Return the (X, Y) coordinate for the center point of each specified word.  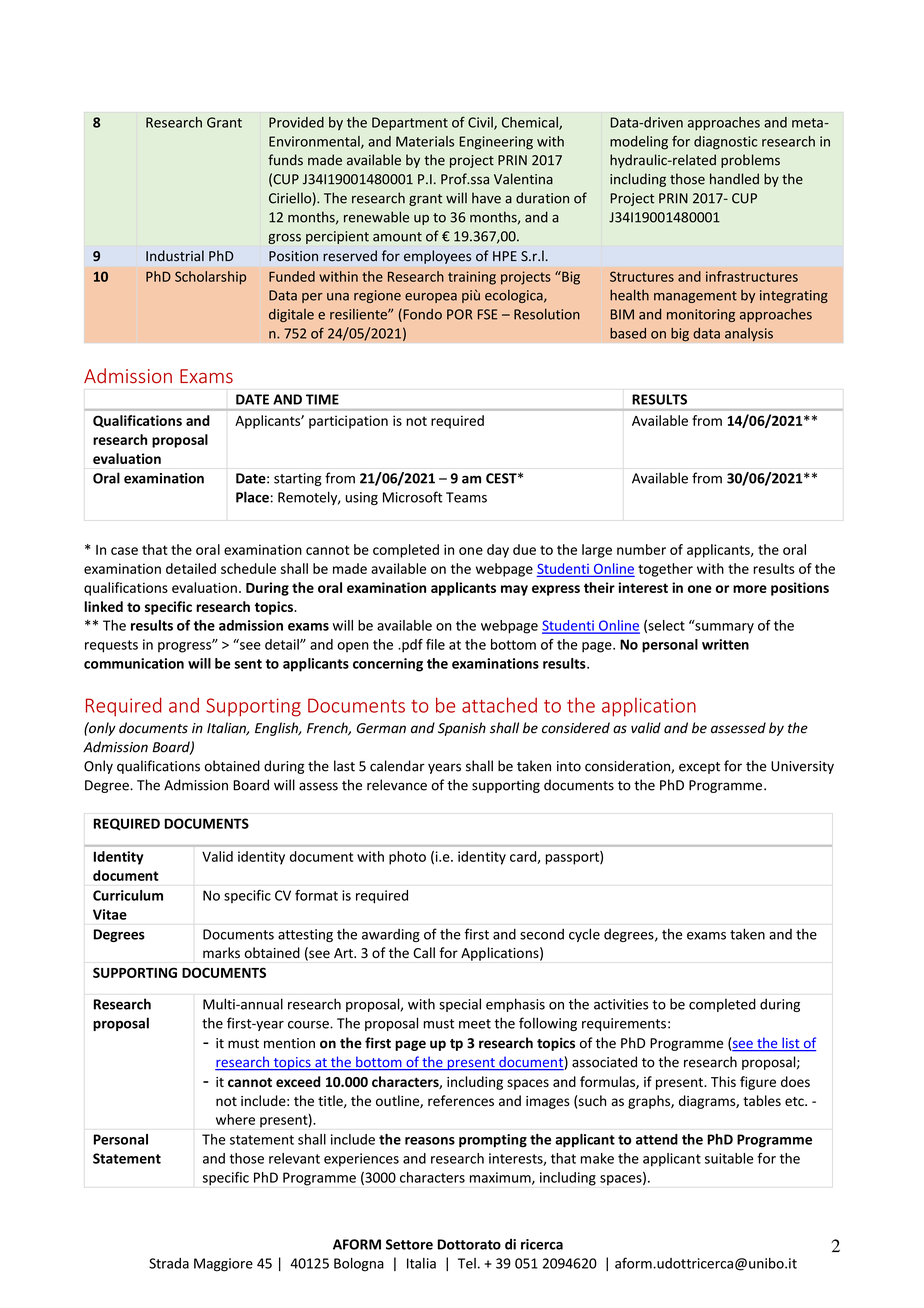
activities (621, 1004)
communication (134, 663)
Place (252, 497)
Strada (169, 1263)
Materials (425, 141)
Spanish (462, 729)
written (725, 644)
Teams (466, 497)
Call (424, 952)
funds (285, 160)
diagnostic (725, 143)
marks (221, 952)
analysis (749, 334)
